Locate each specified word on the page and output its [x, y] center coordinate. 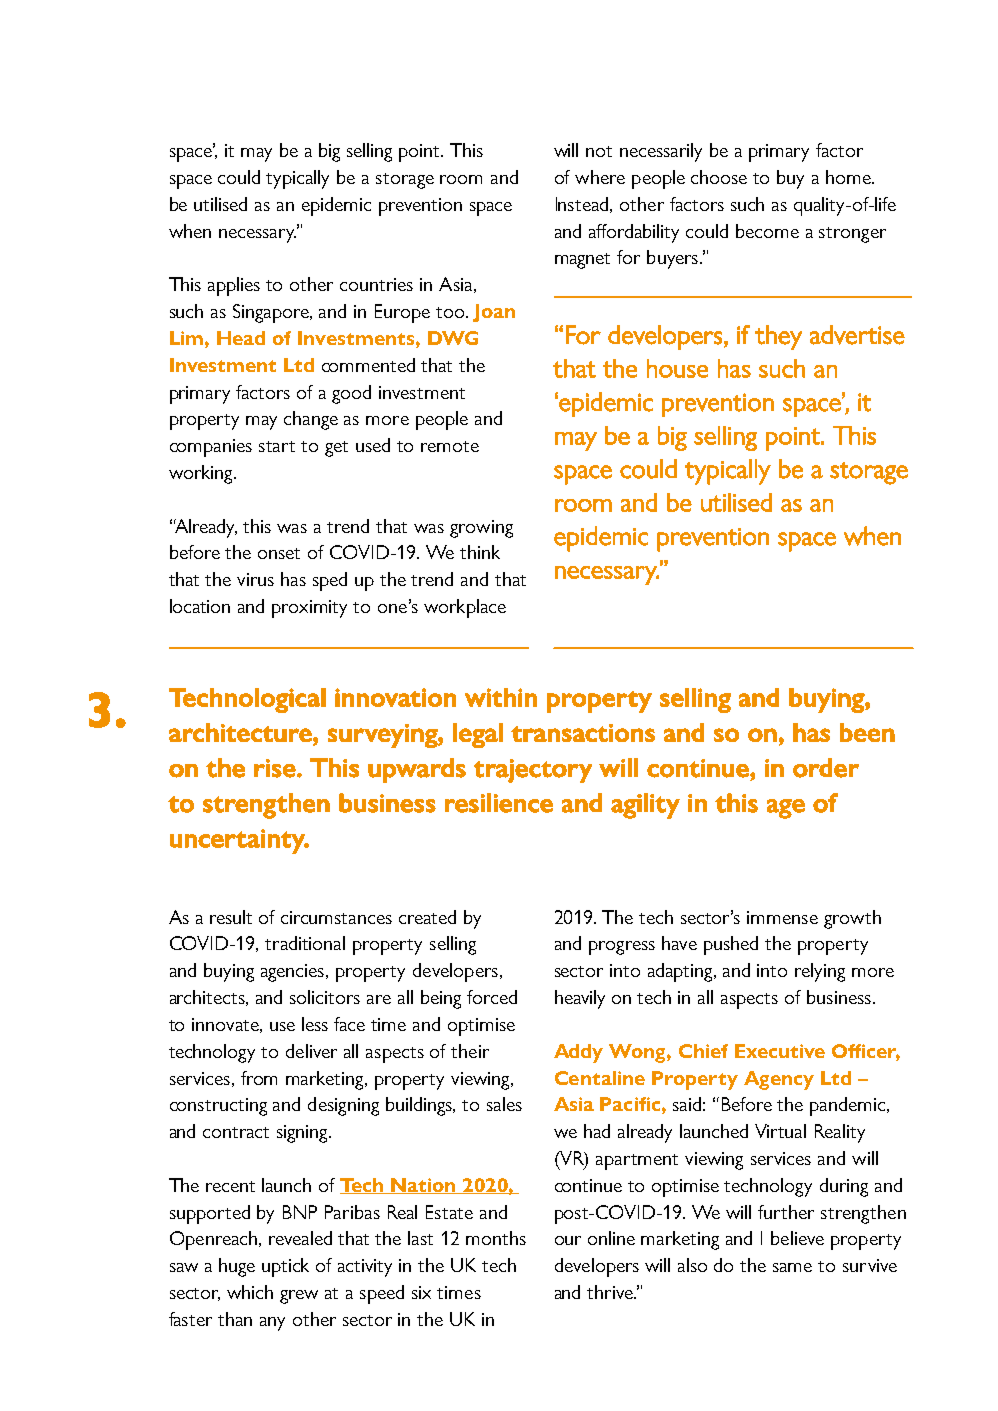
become [767, 231]
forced [492, 997]
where [600, 177]
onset [279, 553]
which [250, 1292]
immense [782, 917]
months [496, 1238]
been [867, 732]
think [480, 552]
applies [234, 286]
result [231, 917]
